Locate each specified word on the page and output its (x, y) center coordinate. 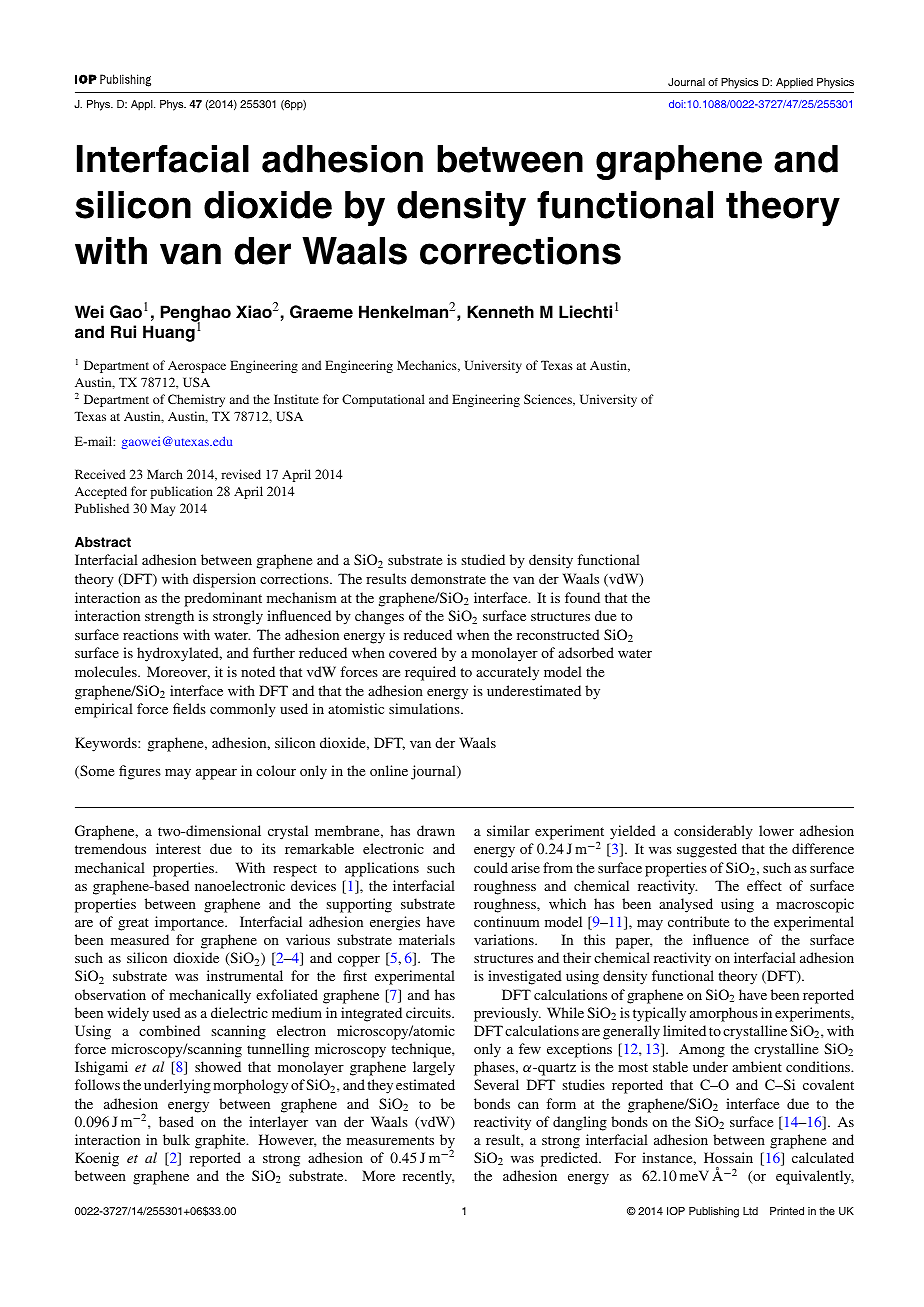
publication (181, 492)
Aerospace (197, 367)
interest (178, 848)
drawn (436, 830)
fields (189, 708)
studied (483, 559)
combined (169, 1030)
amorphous (724, 1014)
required (430, 673)
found (582, 597)
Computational (383, 400)
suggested (707, 850)
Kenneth (500, 312)
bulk (176, 1139)
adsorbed (586, 652)
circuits (429, 1012)
